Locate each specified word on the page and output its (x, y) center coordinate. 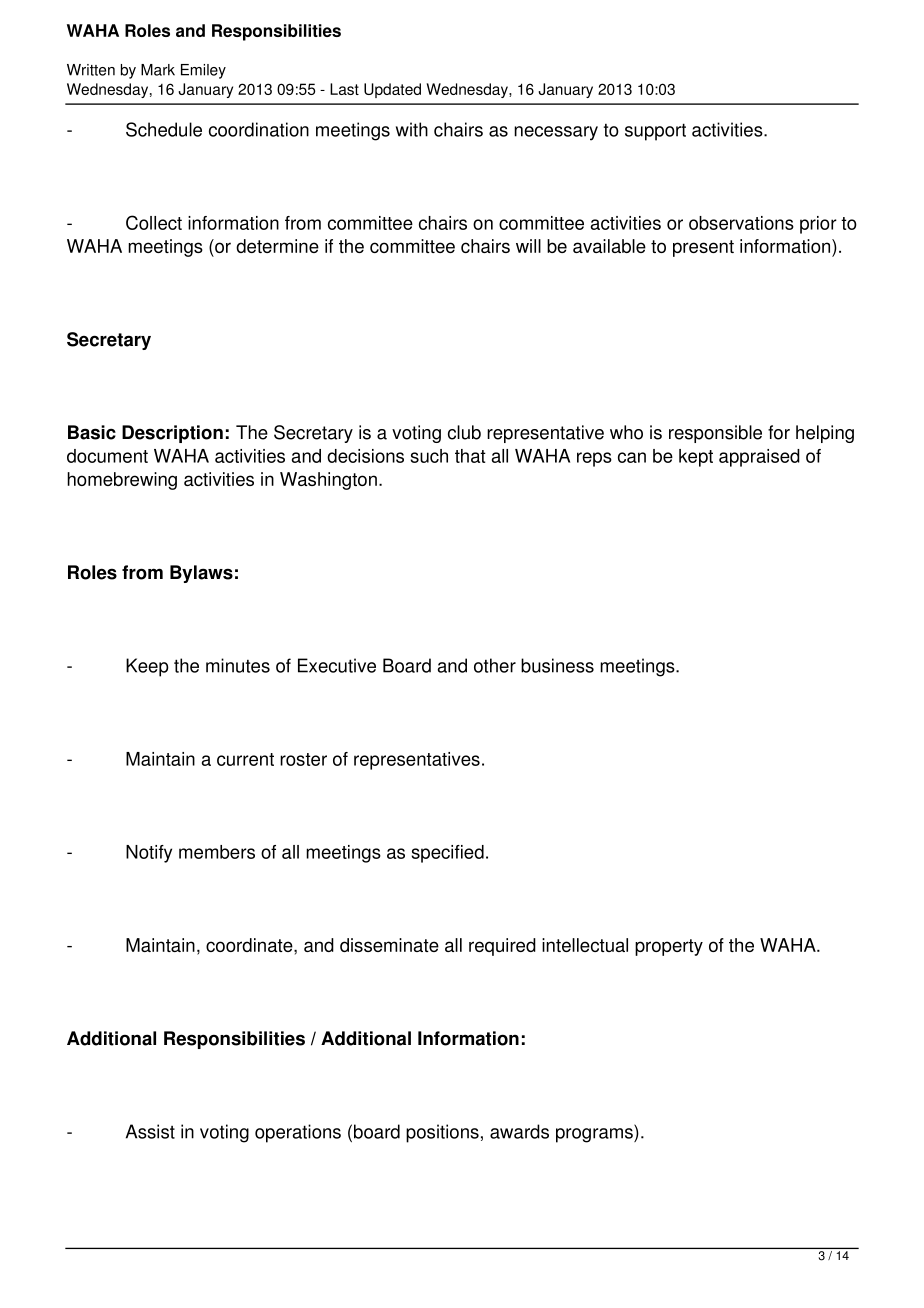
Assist (150, 1131)
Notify (149, 854)
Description (172, 434)
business (557, 665)
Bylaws (201, 574)
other (495, 665)
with (412, 129)
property (669, 947)
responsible (715, 434)
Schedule (164, 129)
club (464, 432)
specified (447, 854)
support (655, 132)
